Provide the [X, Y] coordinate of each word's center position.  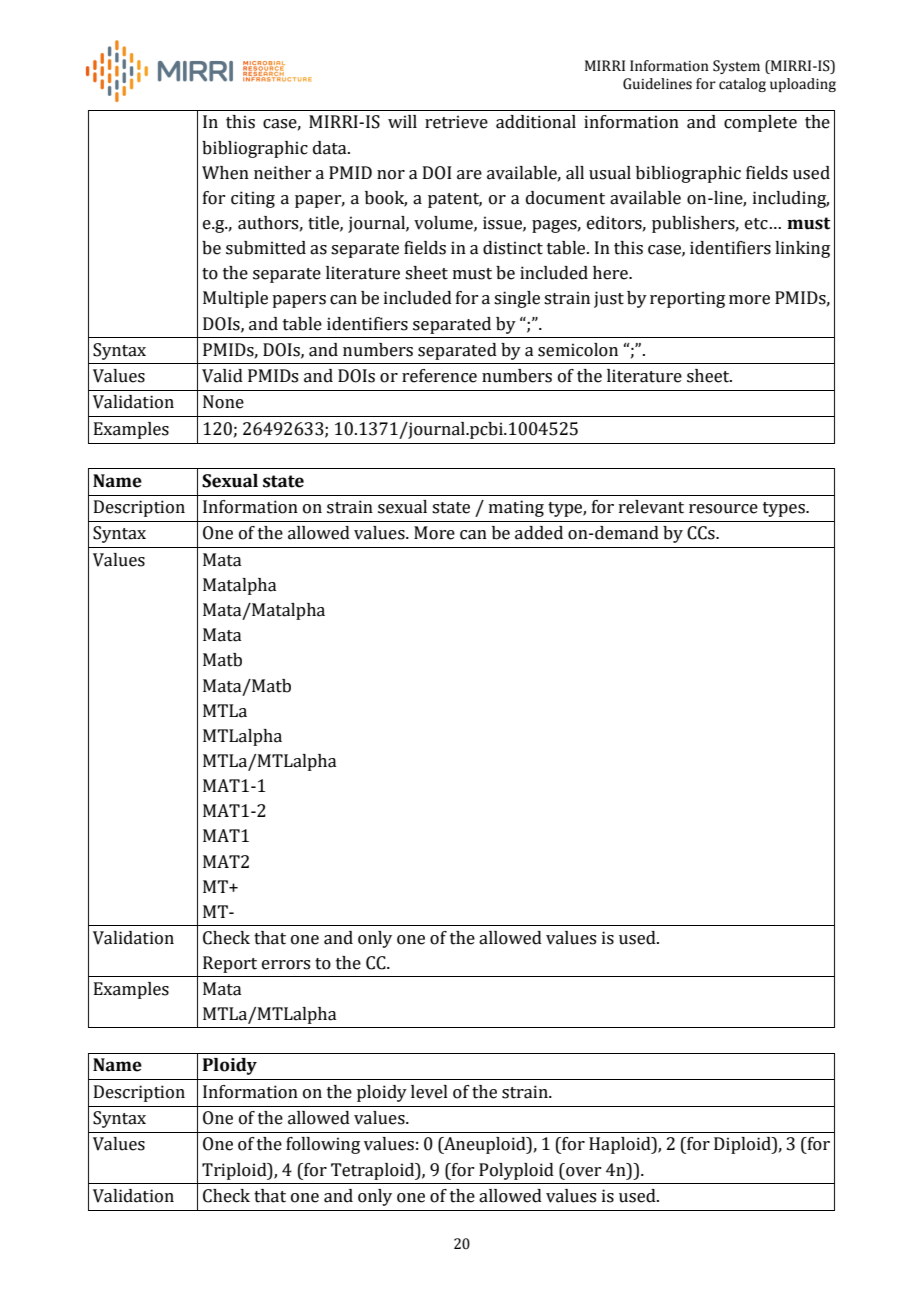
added [539, 533]
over [583, 1172]
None [223, 402]
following [323, 1145]
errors [286, 965]
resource [723, 509]
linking [802, 249]
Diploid [743, 1145]
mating [516, 508]
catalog [742, 85]
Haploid [621, 1145]
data [331, 148]
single [517, 299]
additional [536, 122]
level [429, 1092]
